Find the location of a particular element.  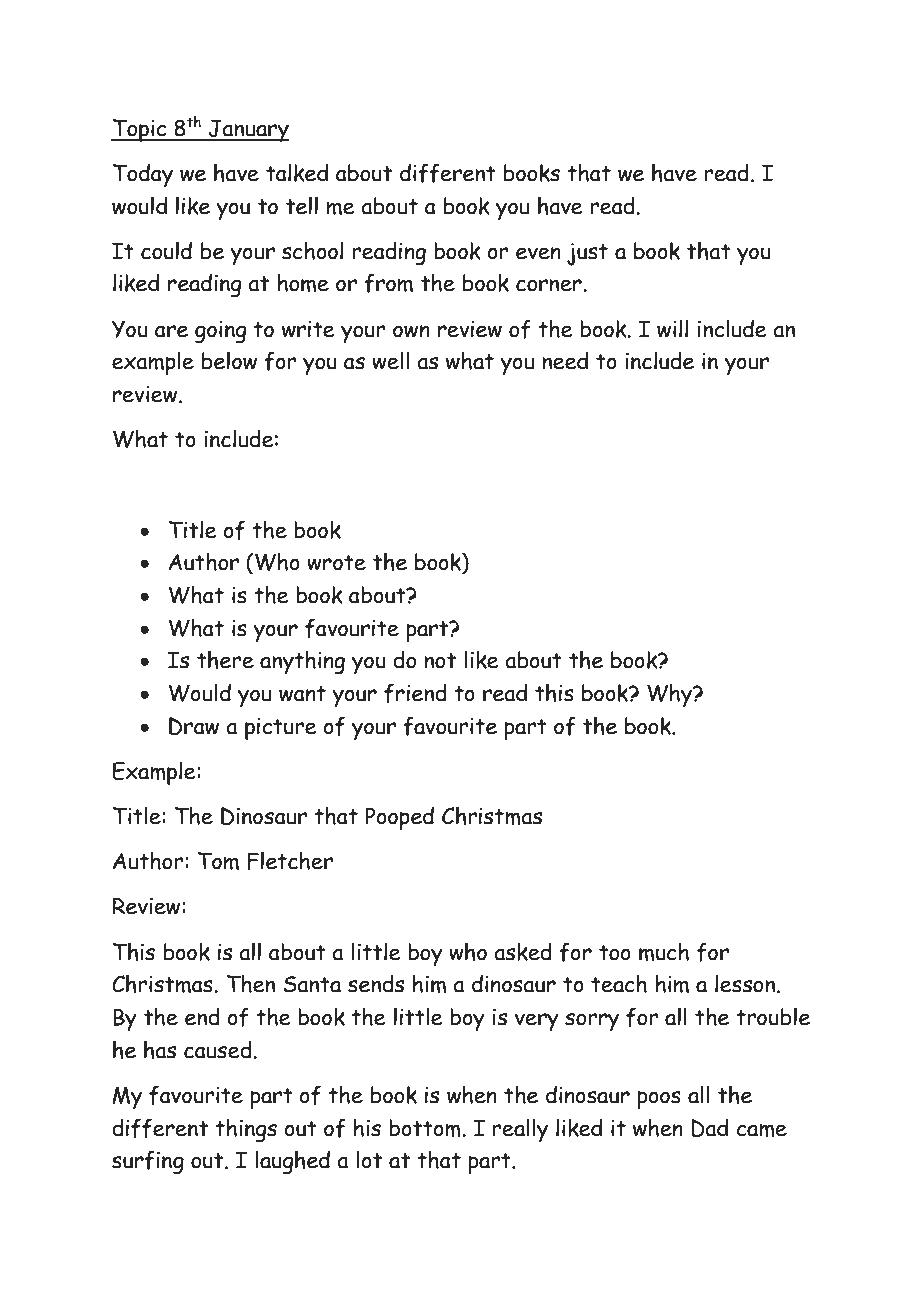

even is located at coordinates (538, 253).
